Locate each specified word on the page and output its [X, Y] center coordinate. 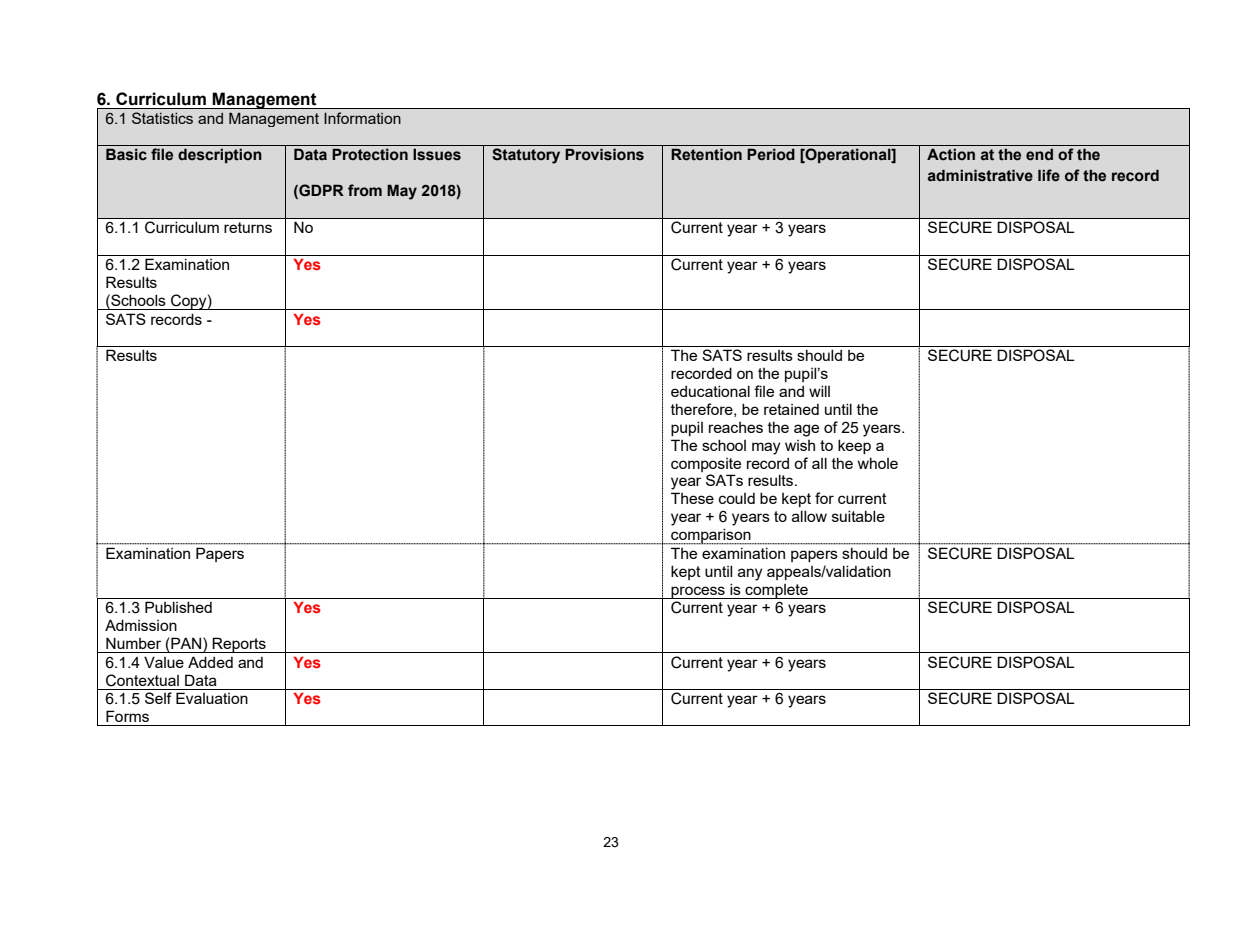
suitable [858, 516]
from [365, 190]
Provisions [604, 154]
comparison [711, 536]
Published [178, 607]
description [220, 155]
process [698, 592]
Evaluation [212, 698]
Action [951, 154]
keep [854, 446]
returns [248, 227]
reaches [736, 427]
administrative [980, 175]
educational [710, 391]
